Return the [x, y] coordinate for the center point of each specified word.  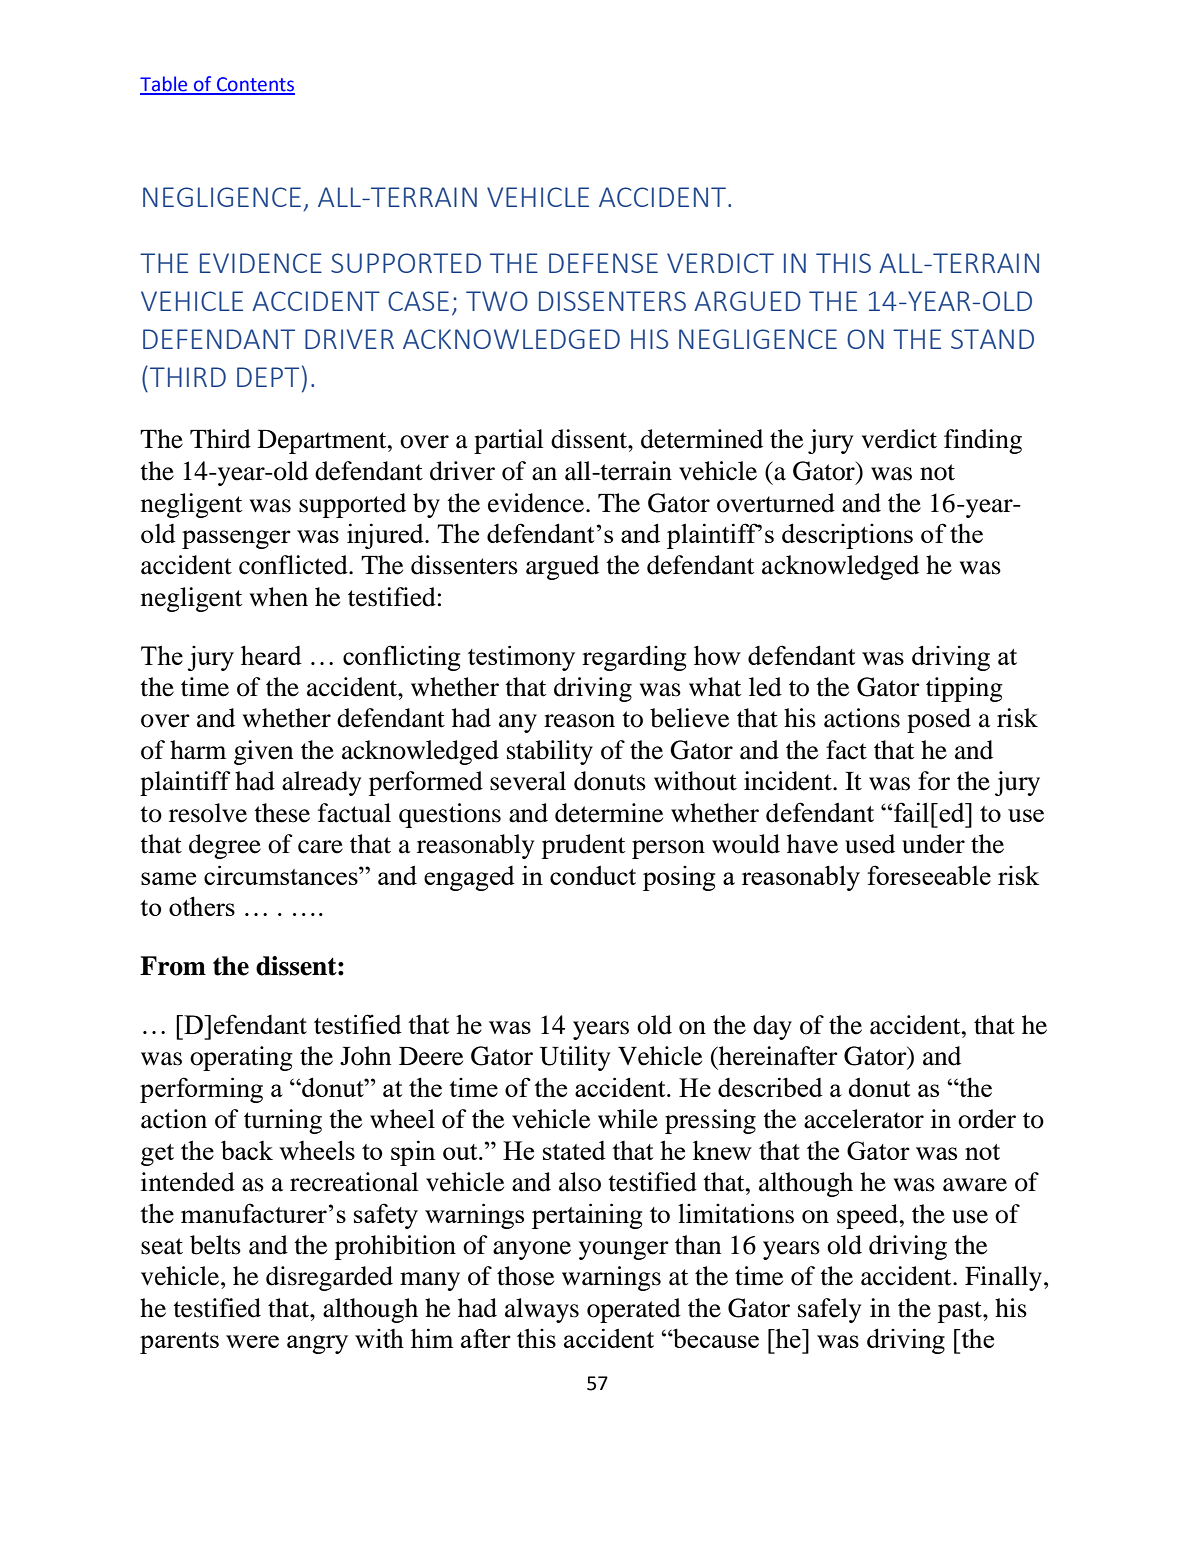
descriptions [847, 536]
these [282, 813]
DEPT [268, 377]
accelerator [864, 1119]
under [933, 844]
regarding [634, 658]
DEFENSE [603, 263]
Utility [575, 1058]
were [252, 1341]
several [528, 781]
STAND [992, 339]
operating [241, 1058]
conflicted [294, 565]
